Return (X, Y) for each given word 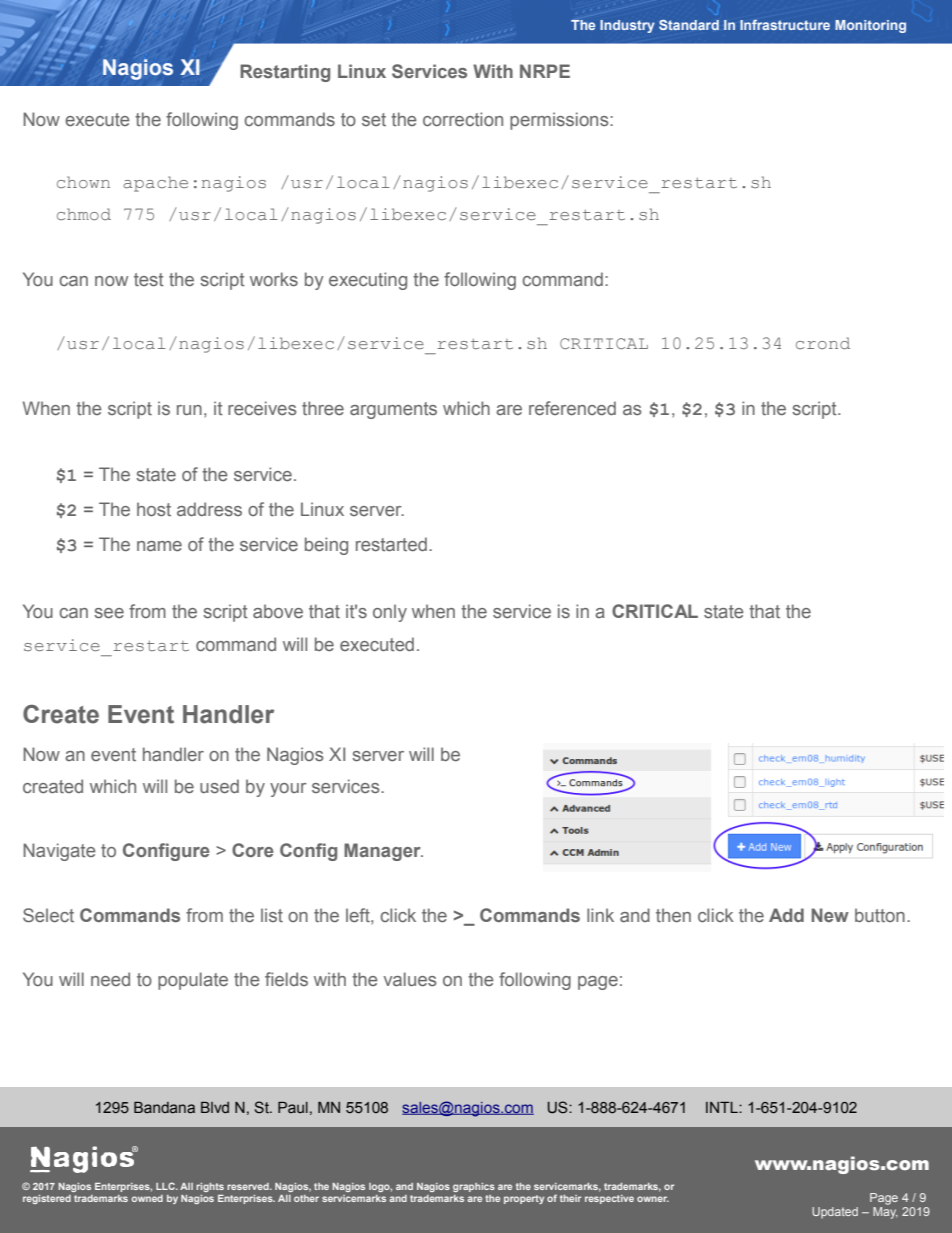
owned (147, 1198)
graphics (474, 1187)
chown (83, 182)
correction (463, 119)
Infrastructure (785, 24)
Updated (835, 1213)
